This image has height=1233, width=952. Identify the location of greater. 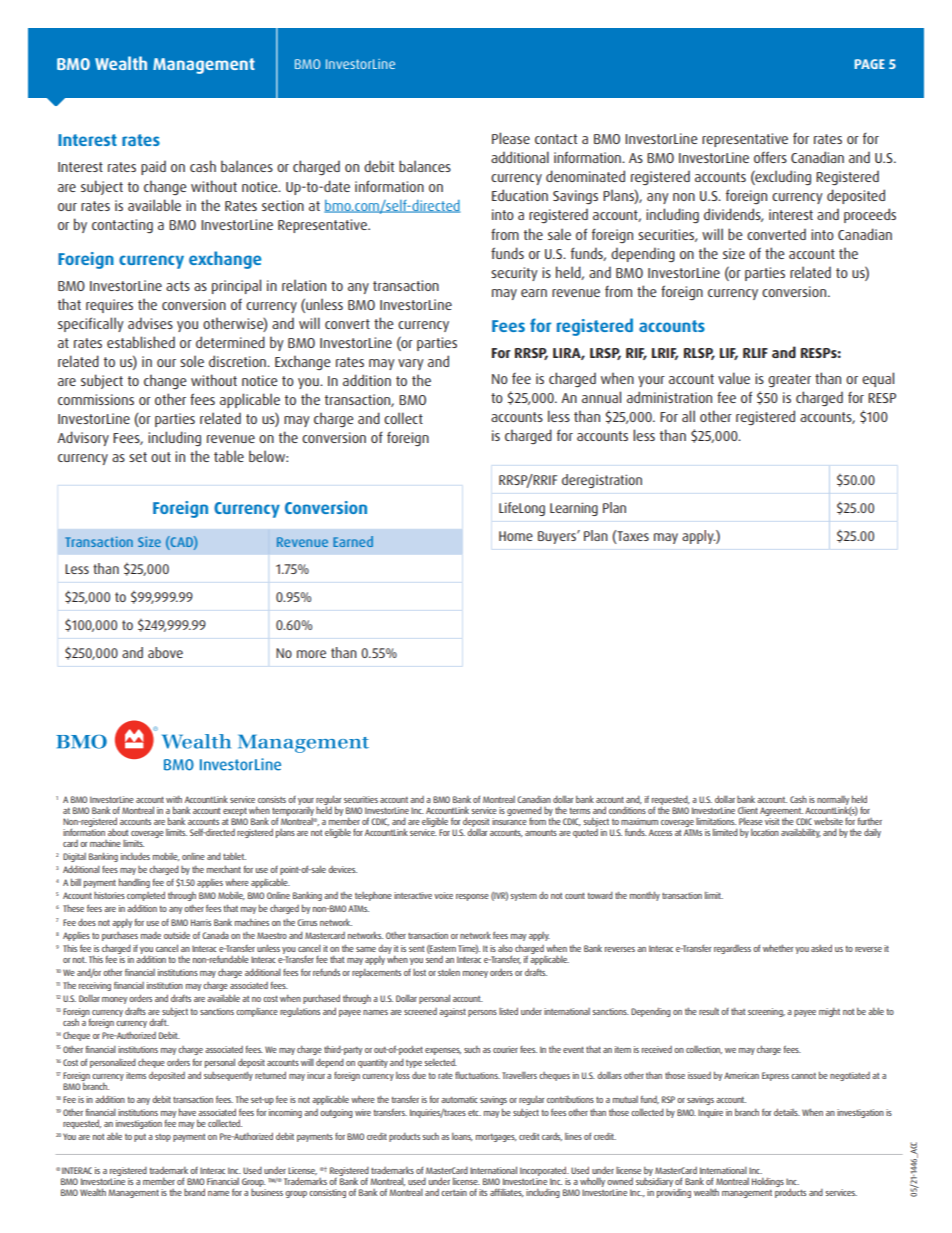
(789, 381).
